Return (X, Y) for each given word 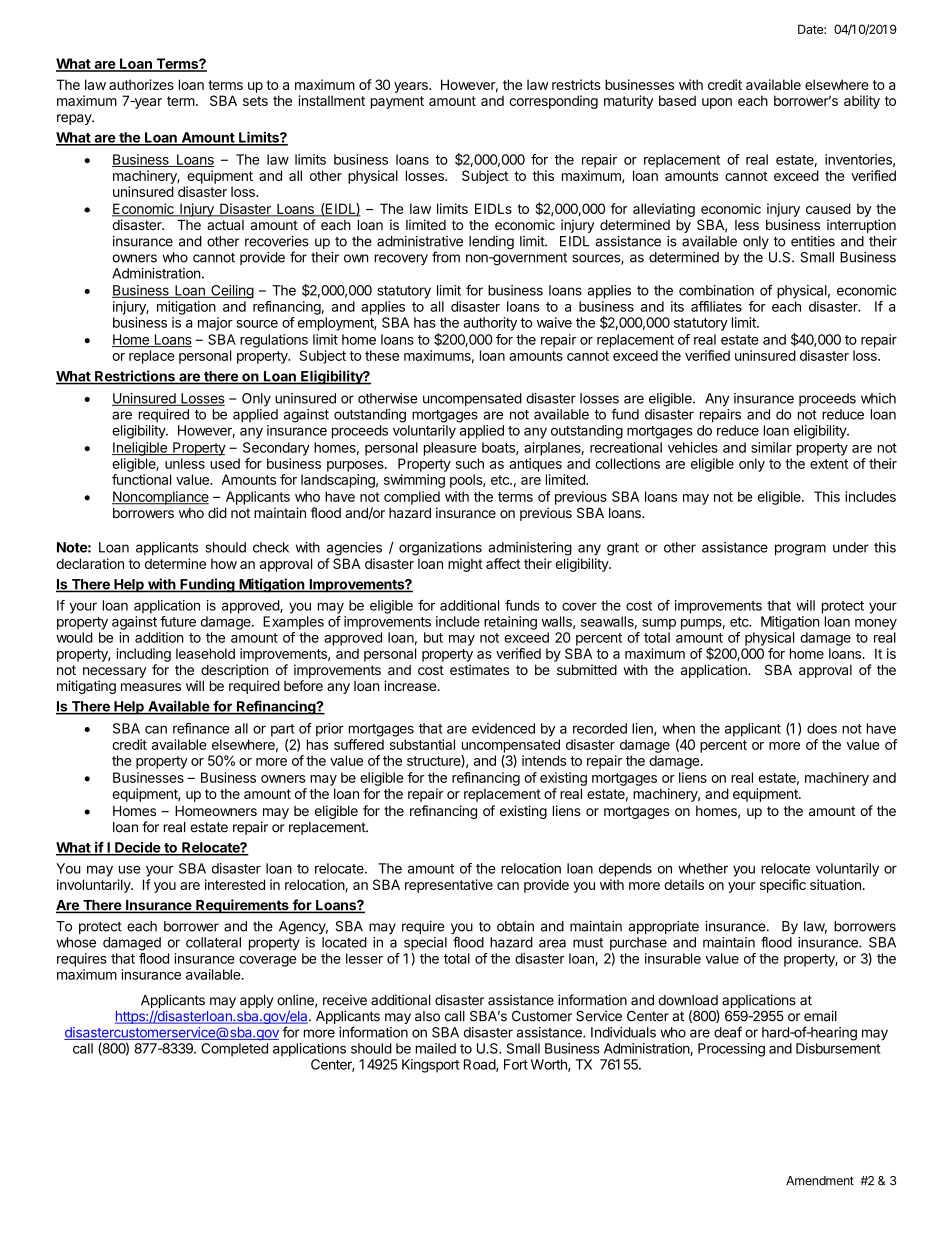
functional (141, 479)
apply (257, 1001)
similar (771, 447)
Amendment (820, 1181)
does (822, 728)
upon (717, 103)
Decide (137, 848)
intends (544, 760)
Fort (516, 1064)
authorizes (141, 84)
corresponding (553, 102)
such (470, 463)
